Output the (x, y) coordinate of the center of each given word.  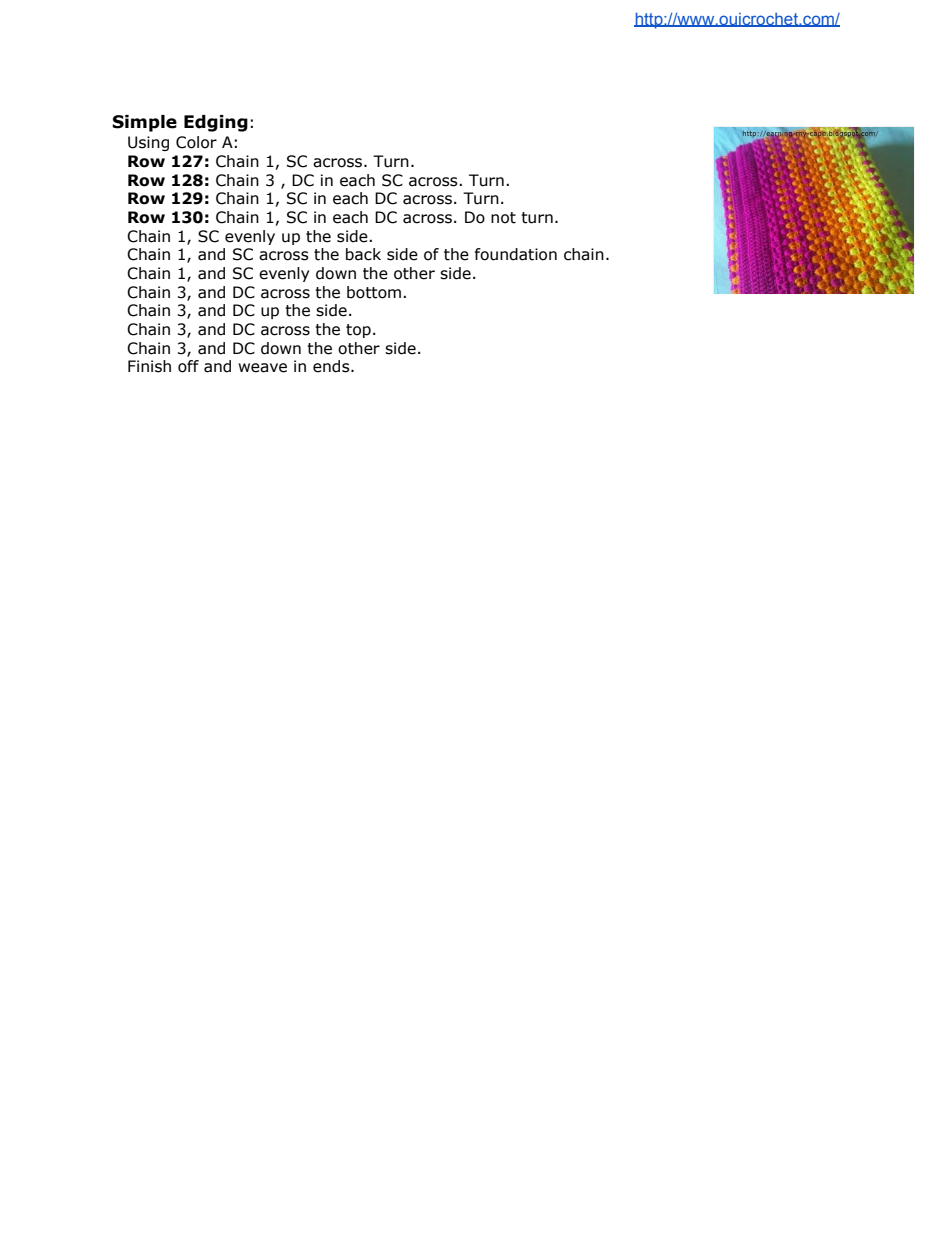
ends (332, 366)
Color (196, 142)
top (358, 331)
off (188, 366)
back (363, 254)
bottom (374, 292)
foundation (516, 254)
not (503, 218)
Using (148, 143)
